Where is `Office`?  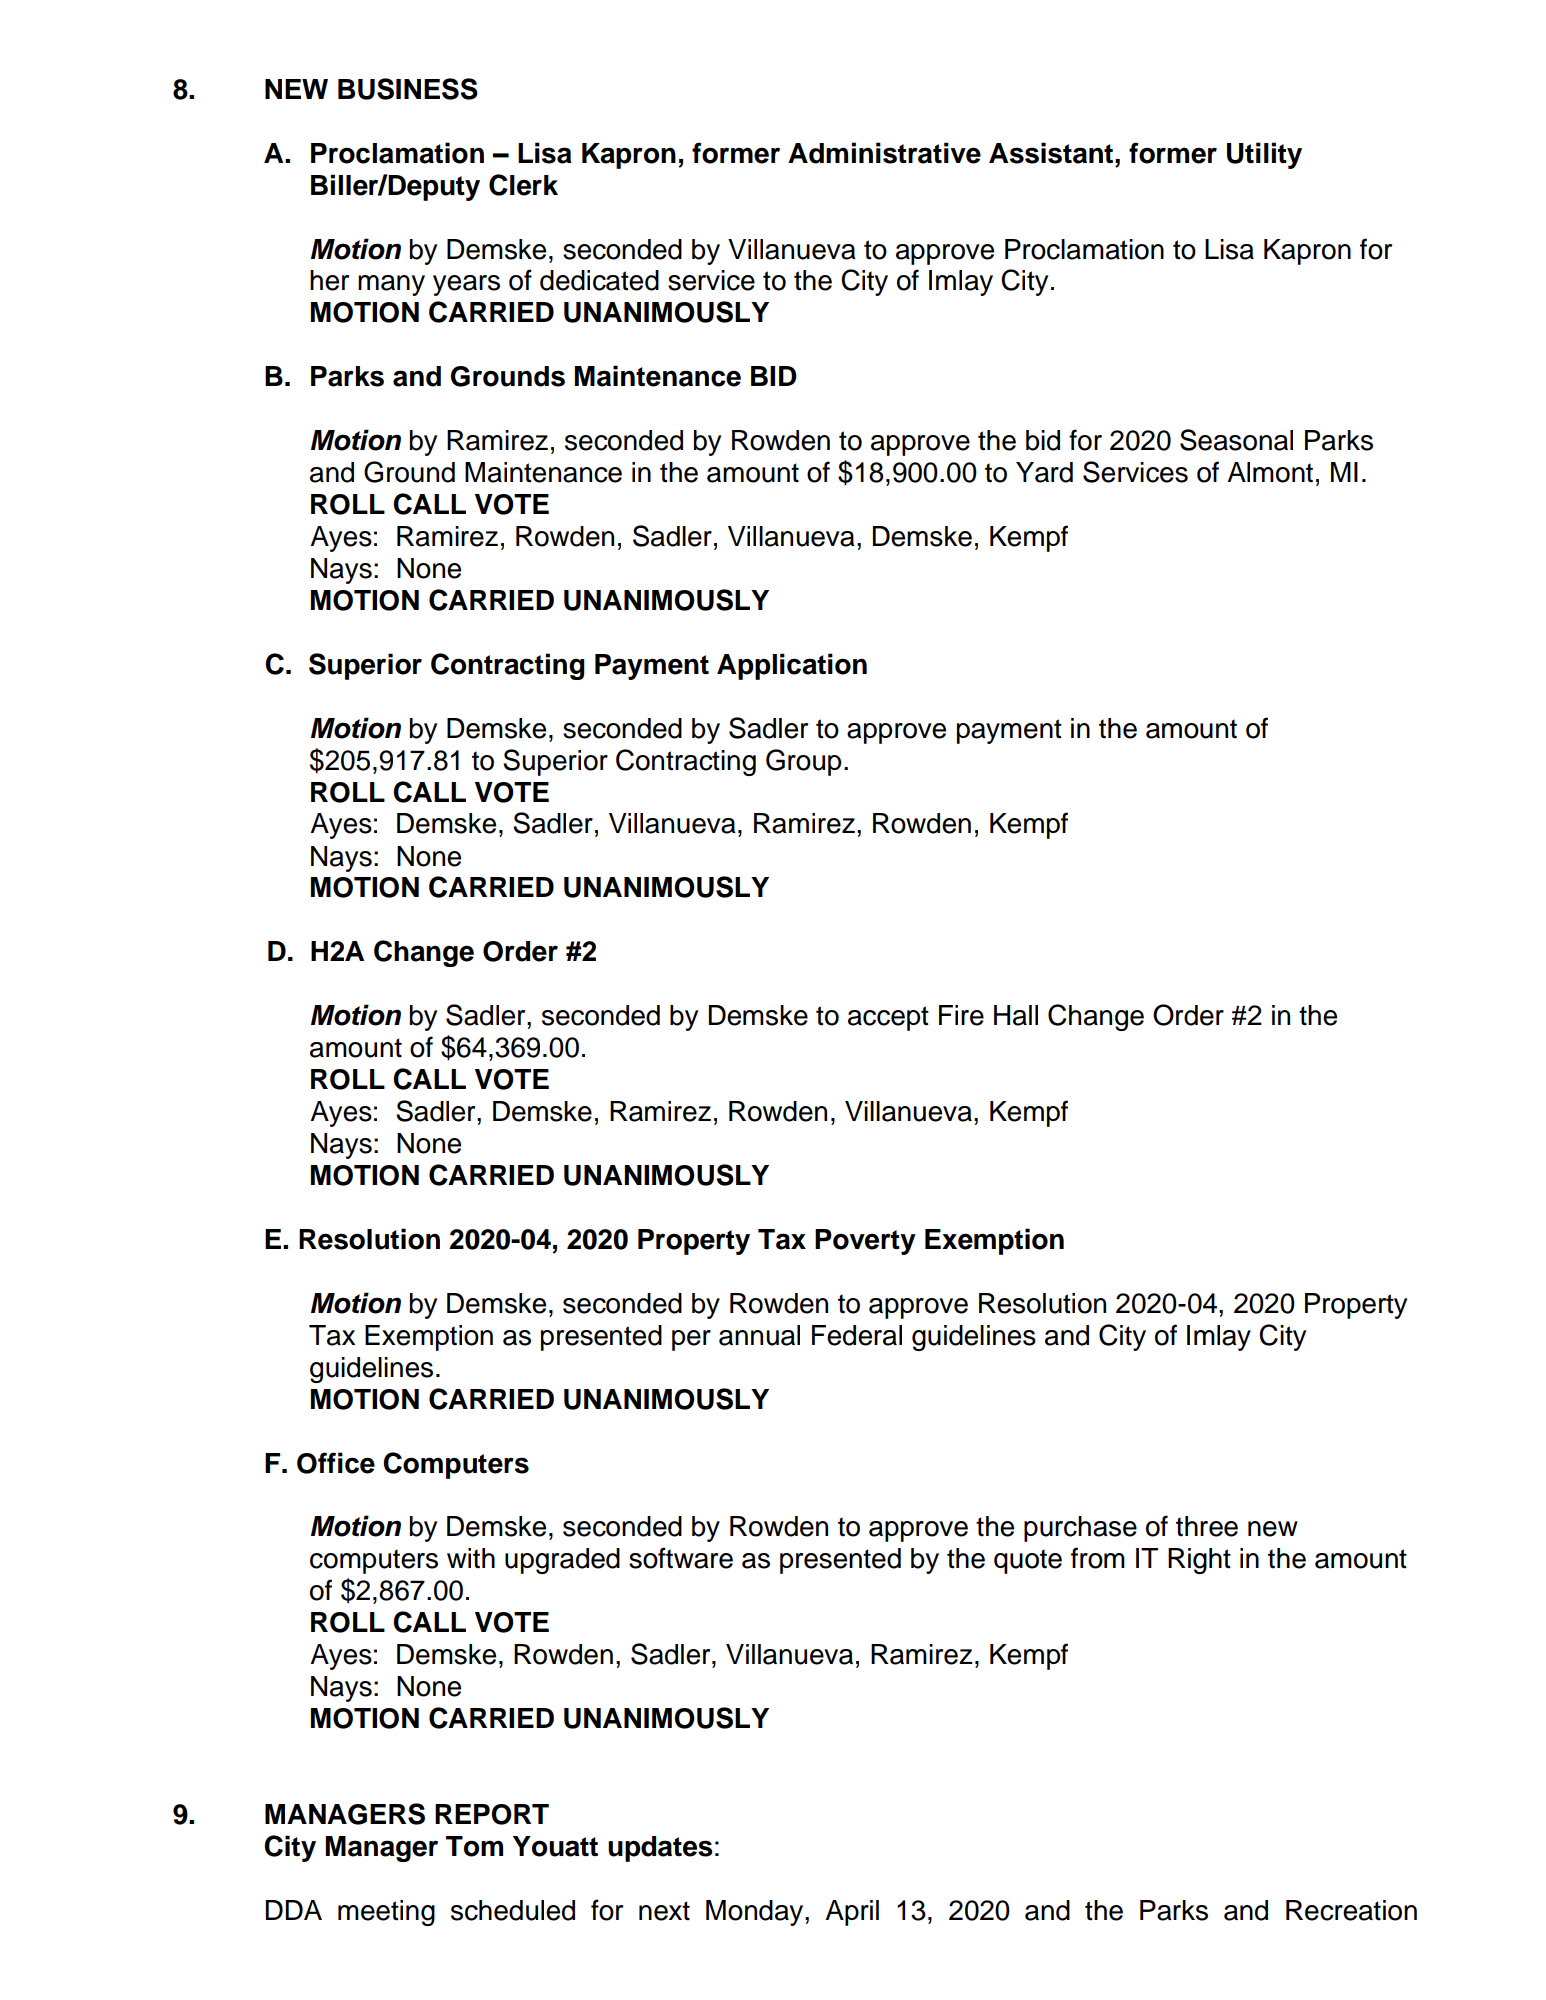 Office is located at coordinates (336, 1463).
